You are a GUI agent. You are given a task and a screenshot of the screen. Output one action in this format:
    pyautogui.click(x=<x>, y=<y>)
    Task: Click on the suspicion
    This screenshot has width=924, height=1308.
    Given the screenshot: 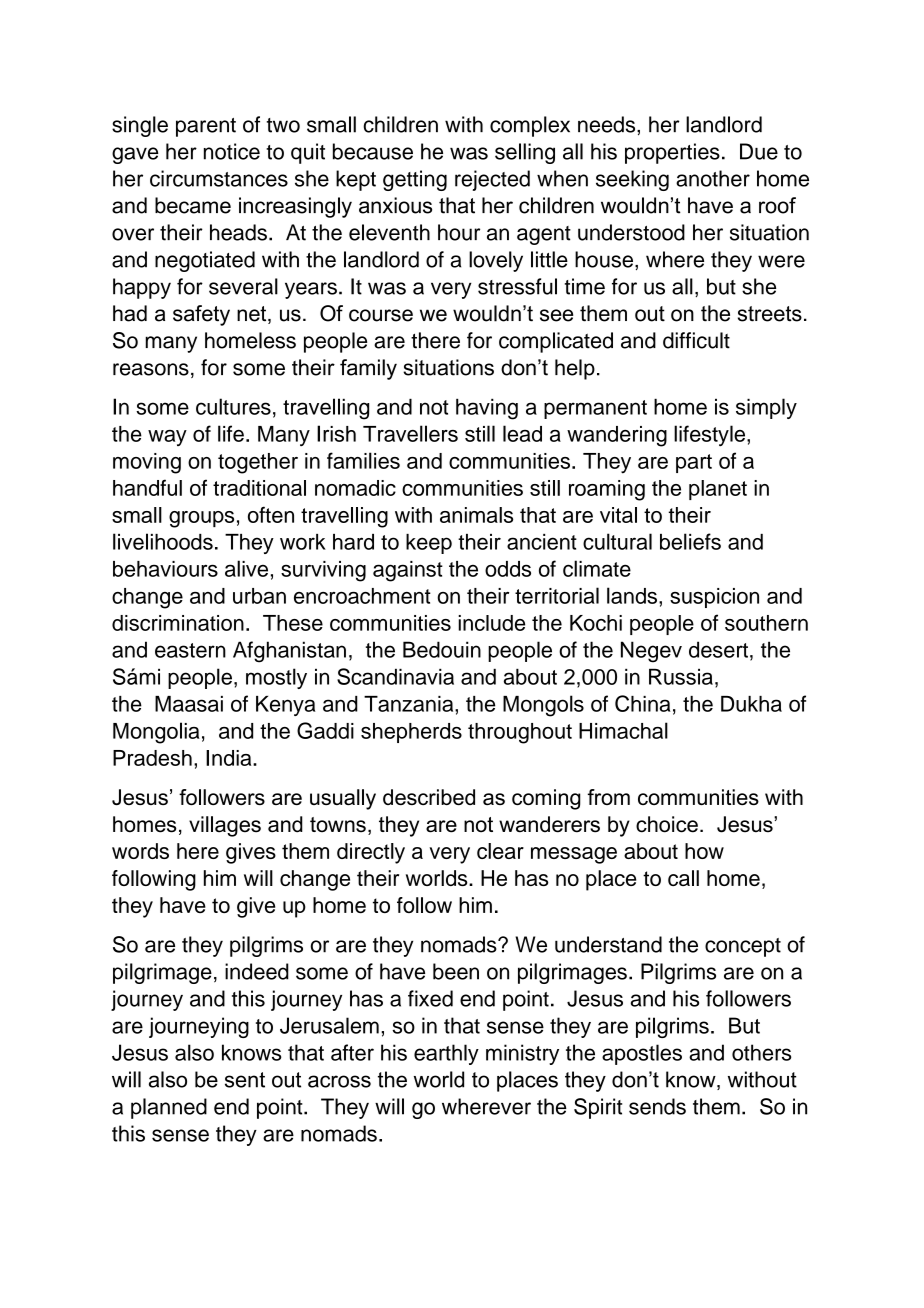 What is the action you would take?
    pyautogui.click(x=714, y=598)
